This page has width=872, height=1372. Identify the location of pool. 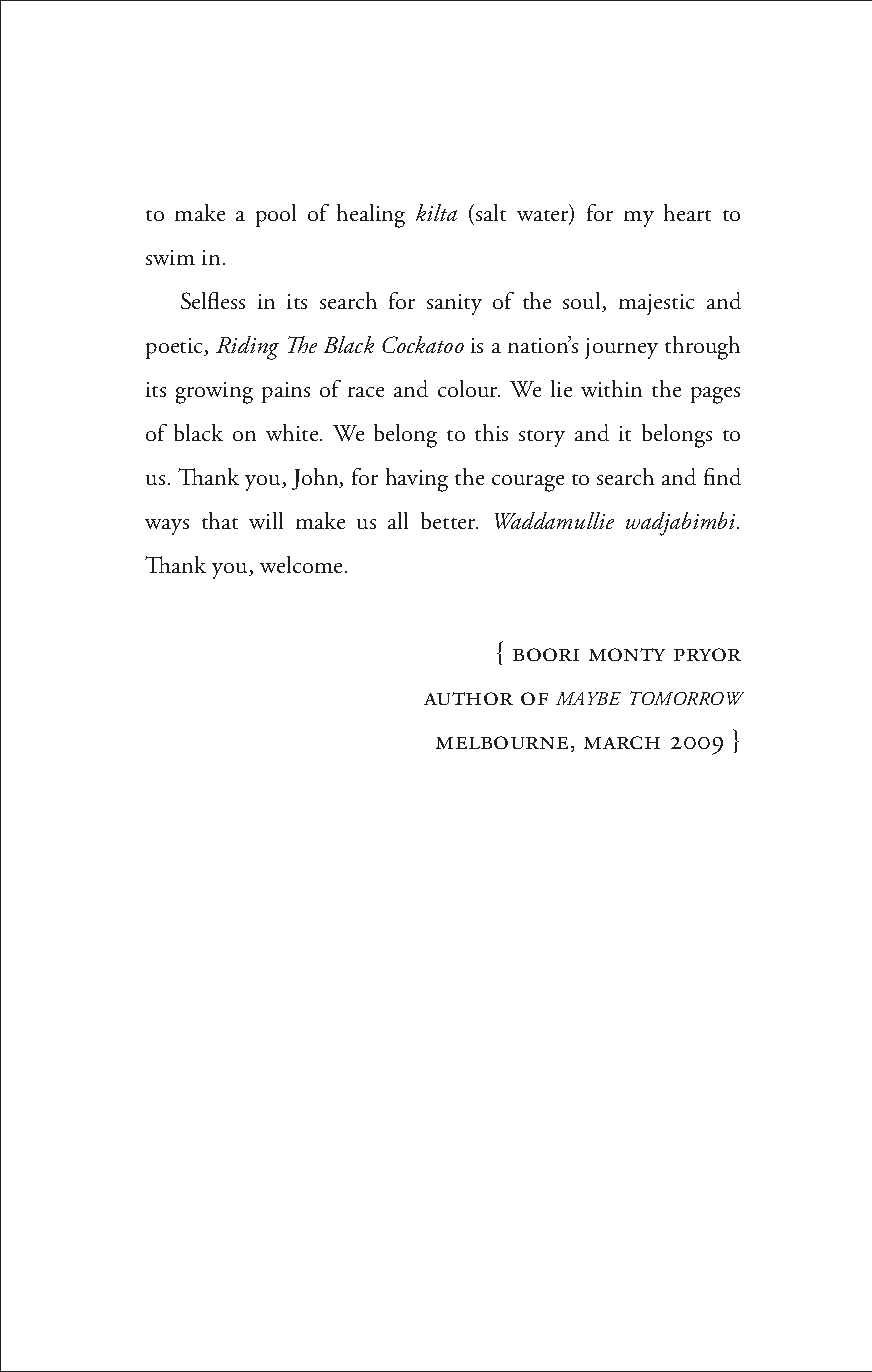
(276, 215).
